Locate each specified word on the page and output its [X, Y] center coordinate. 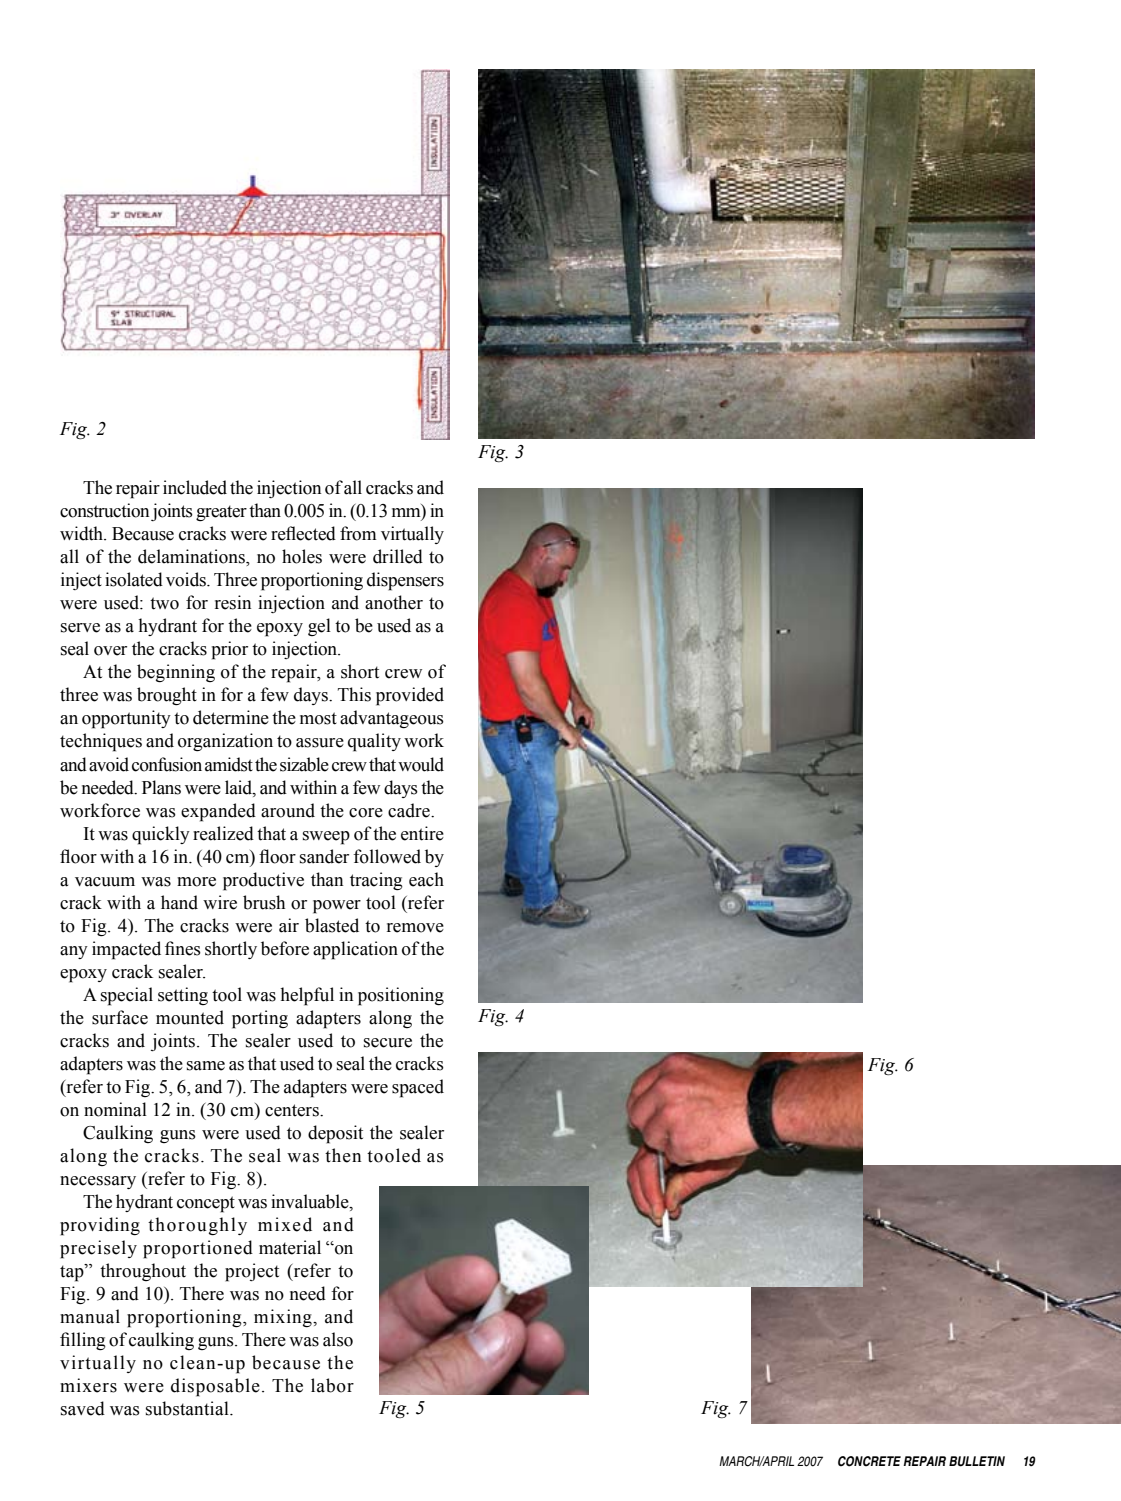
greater [221, 513]
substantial [188, 1408]
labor [332, 1385]
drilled [398, 556]
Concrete [869, 1461]
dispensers [405, 581]
